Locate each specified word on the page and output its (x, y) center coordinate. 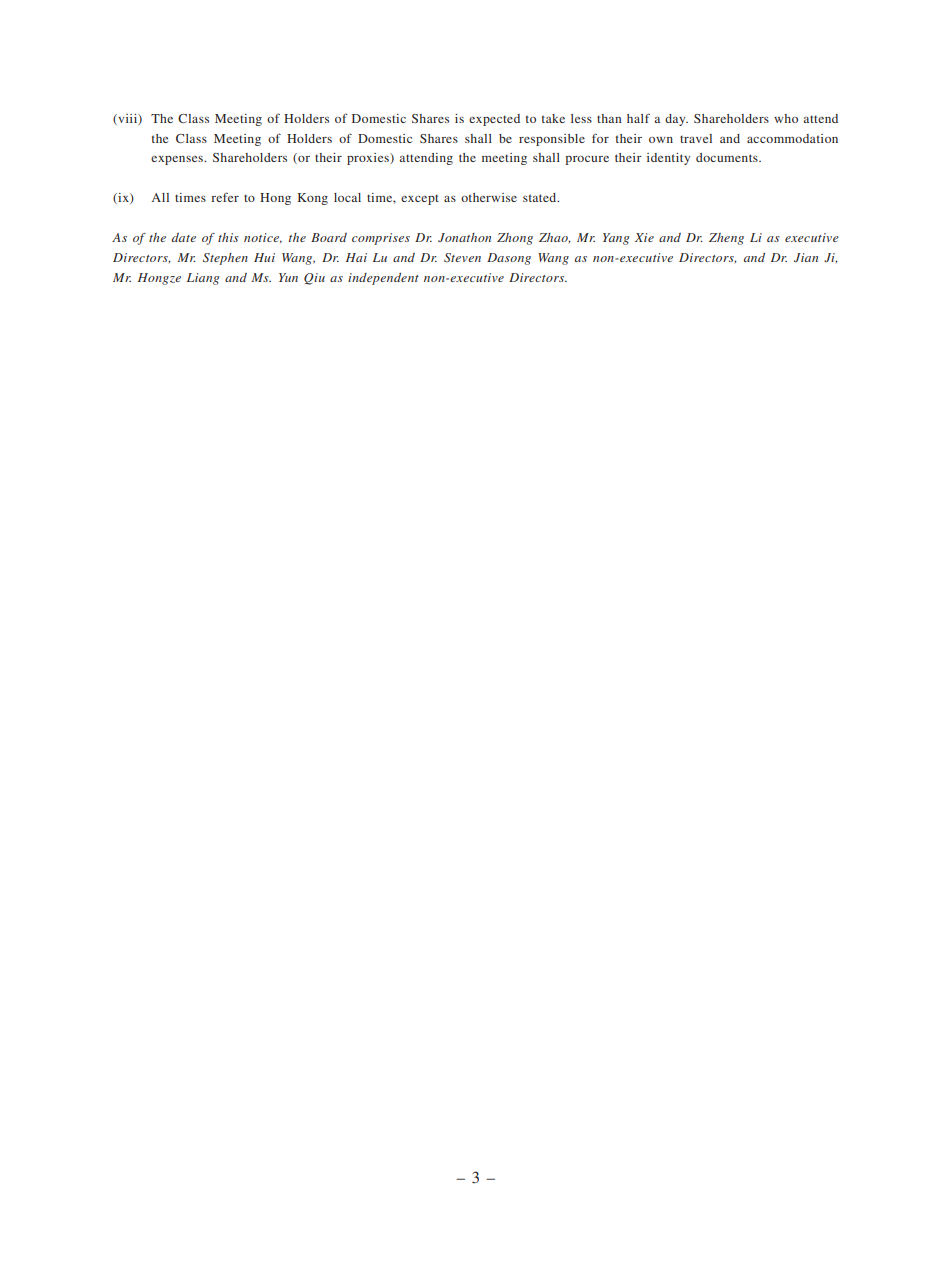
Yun (288, 277)
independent (383, 279)
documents (728, 157)
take (553, 118)
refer (225, 197)
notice (263, 238)
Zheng (726, 239)
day (676, 120)
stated (541, 197)
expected (494, 120)
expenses (178, 160)
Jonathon (464, 237)
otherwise (489, 197)
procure (587, 160)
